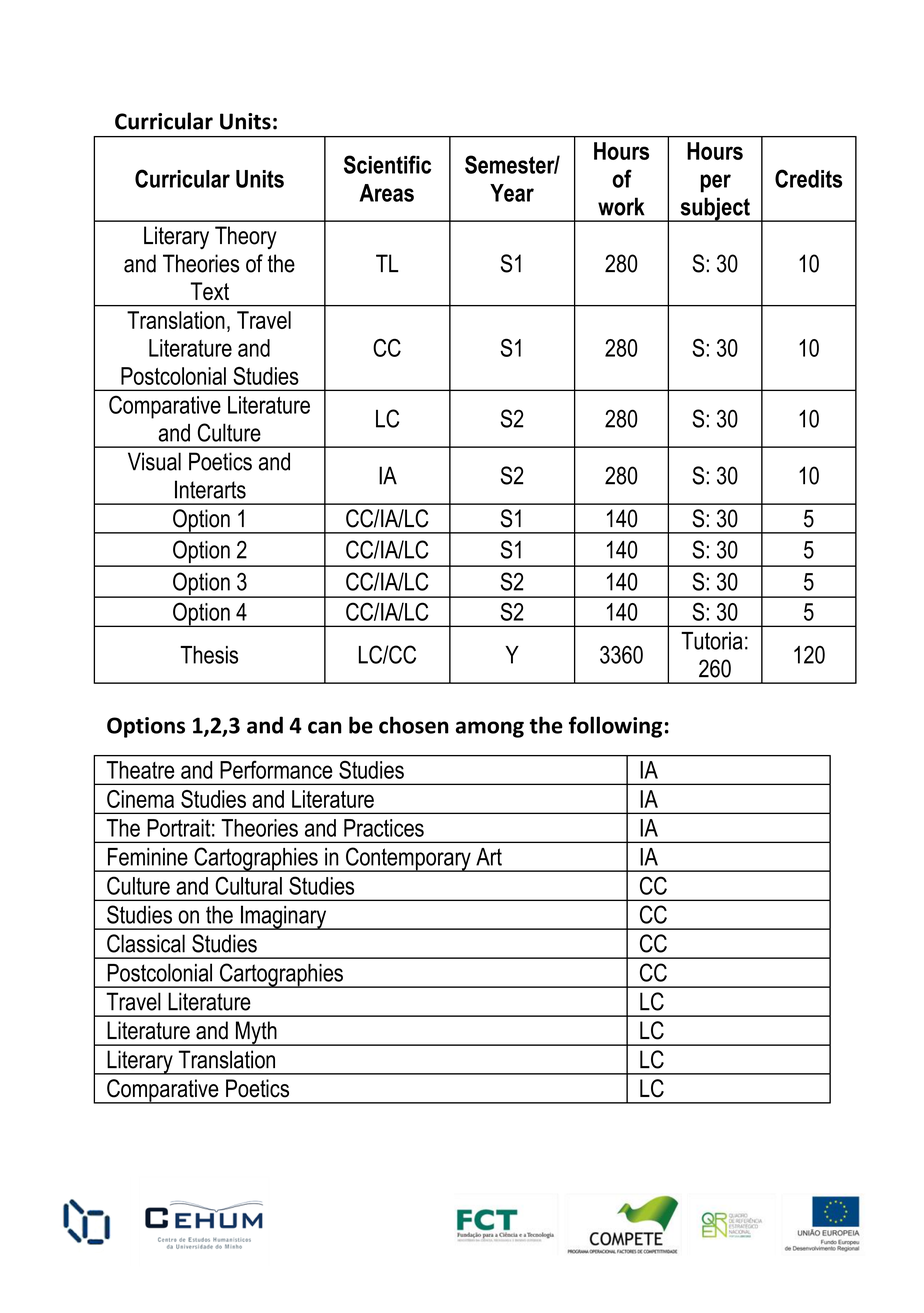  What do you see at coordinates (209, 655) in the screenshot?
I see `Thesis` at bounding box center [209, 655].
